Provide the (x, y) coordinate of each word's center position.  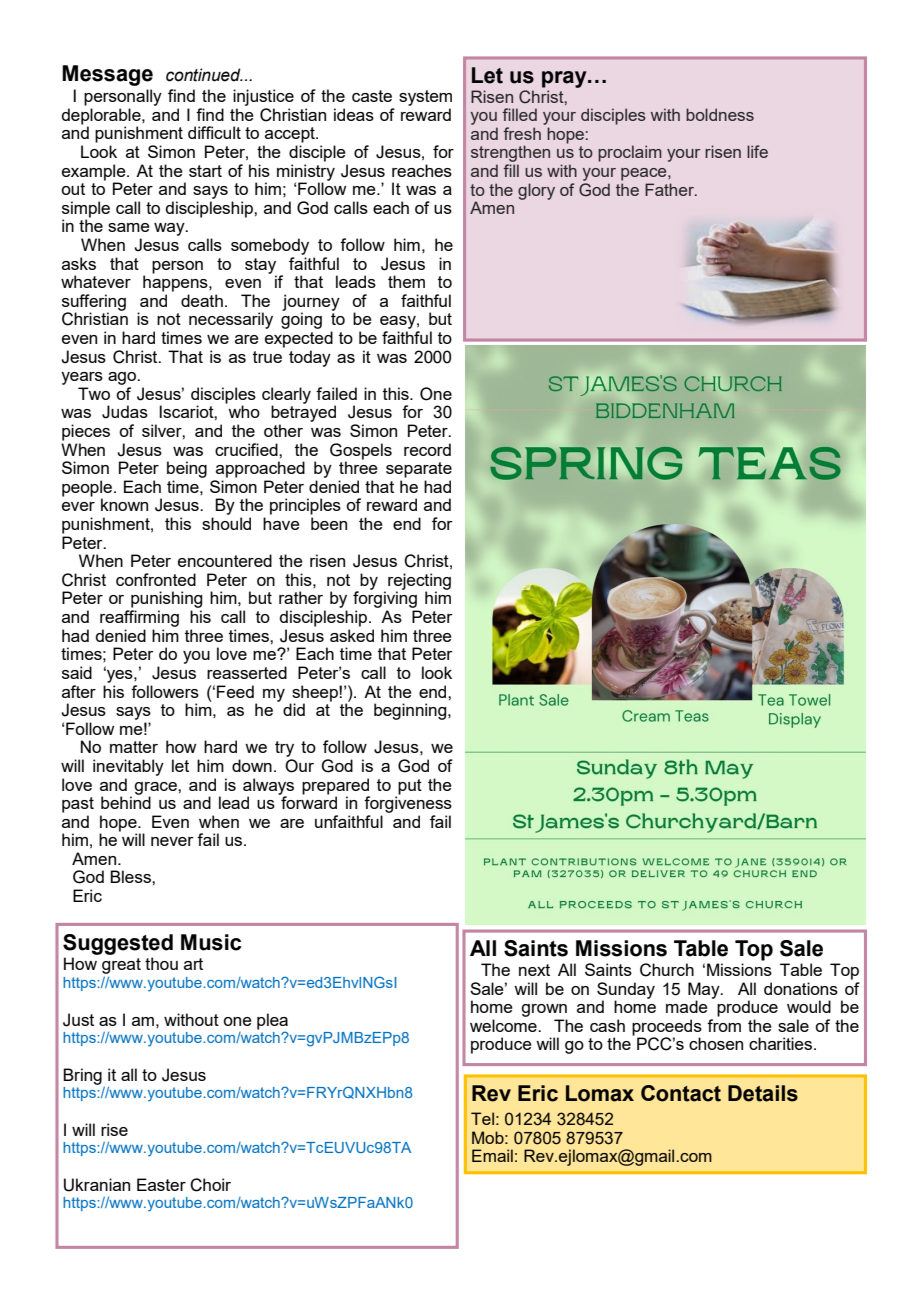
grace (156, 789)
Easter (161, 1184)
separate (419, 470)
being (187, 469)
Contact (681, 1093)
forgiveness (408, 803)
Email (492, 1155)
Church (667, 970)
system (425, 98)
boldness (720, 114)
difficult (214, 132)
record (427, 449)
